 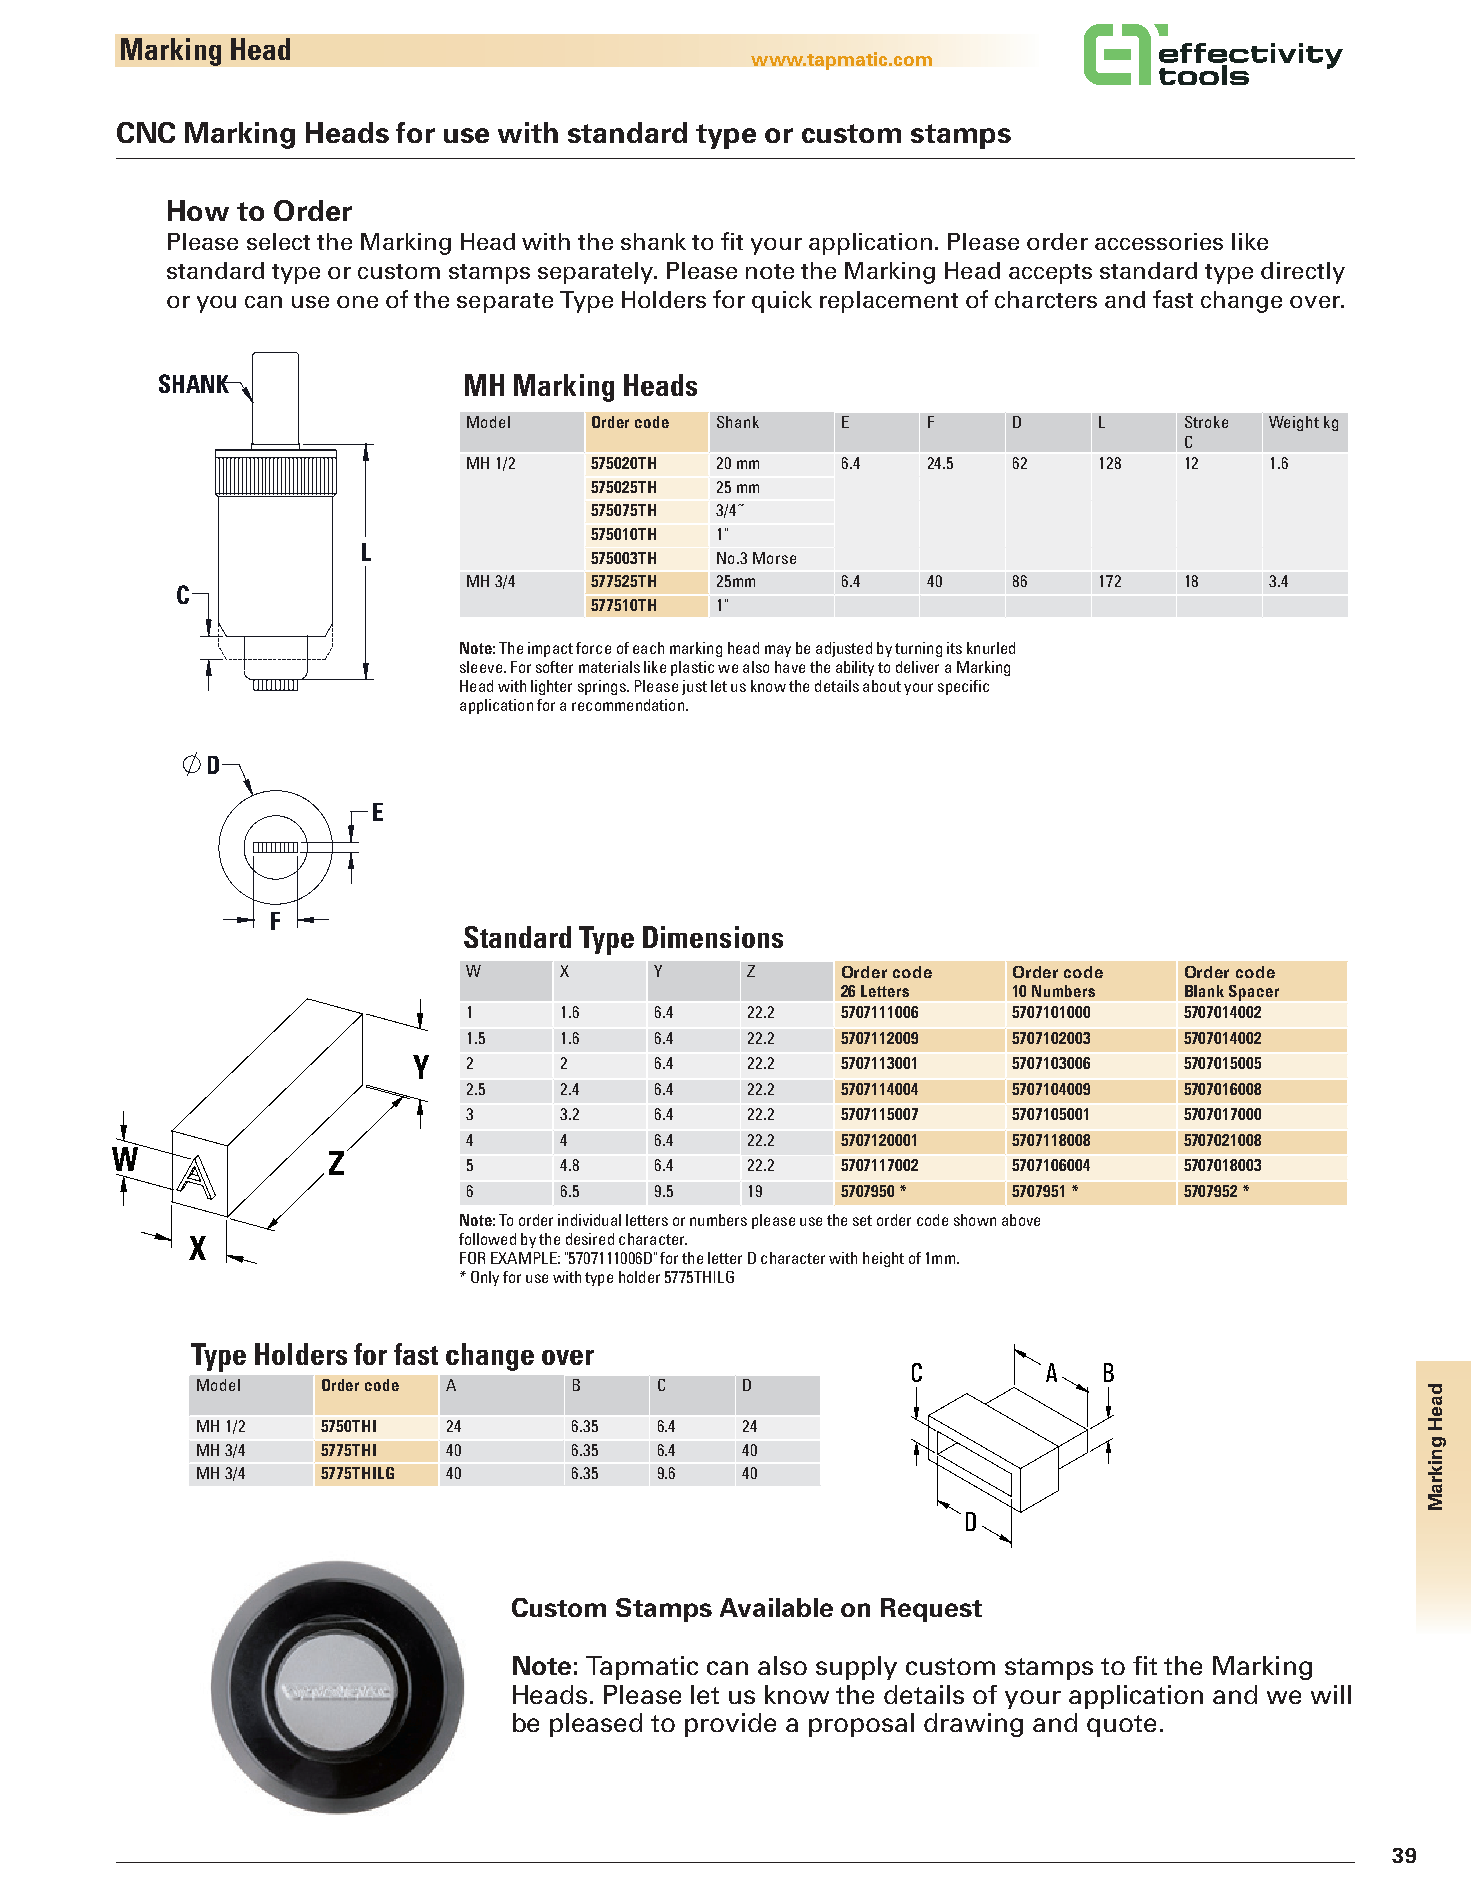 I want to click on select, so click(x=278, y=241).
